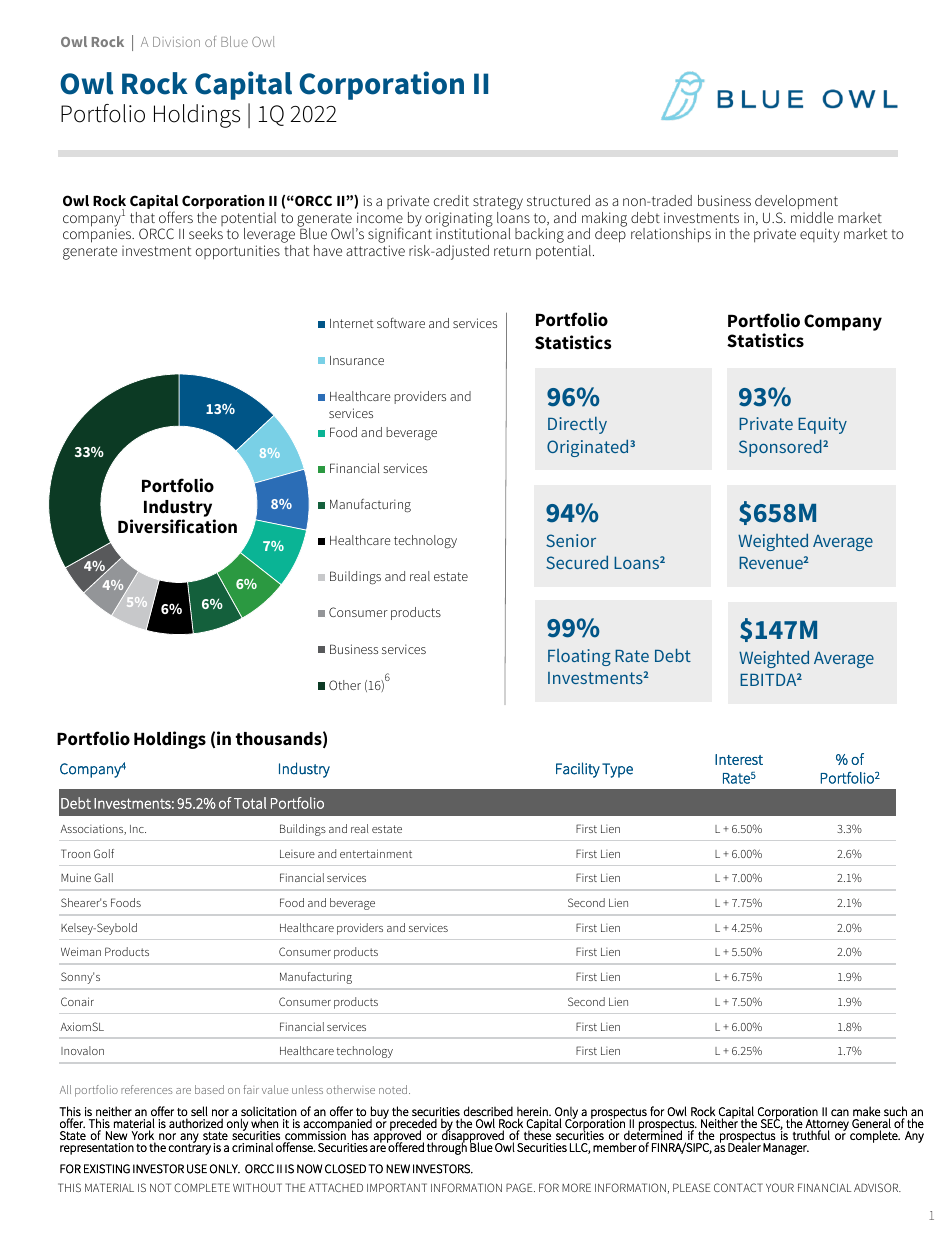 This document has width=952, height=1233. What do you see at coordinates (571, 540) in the document?
I see `Senior` at bounding box center [571, 540].
